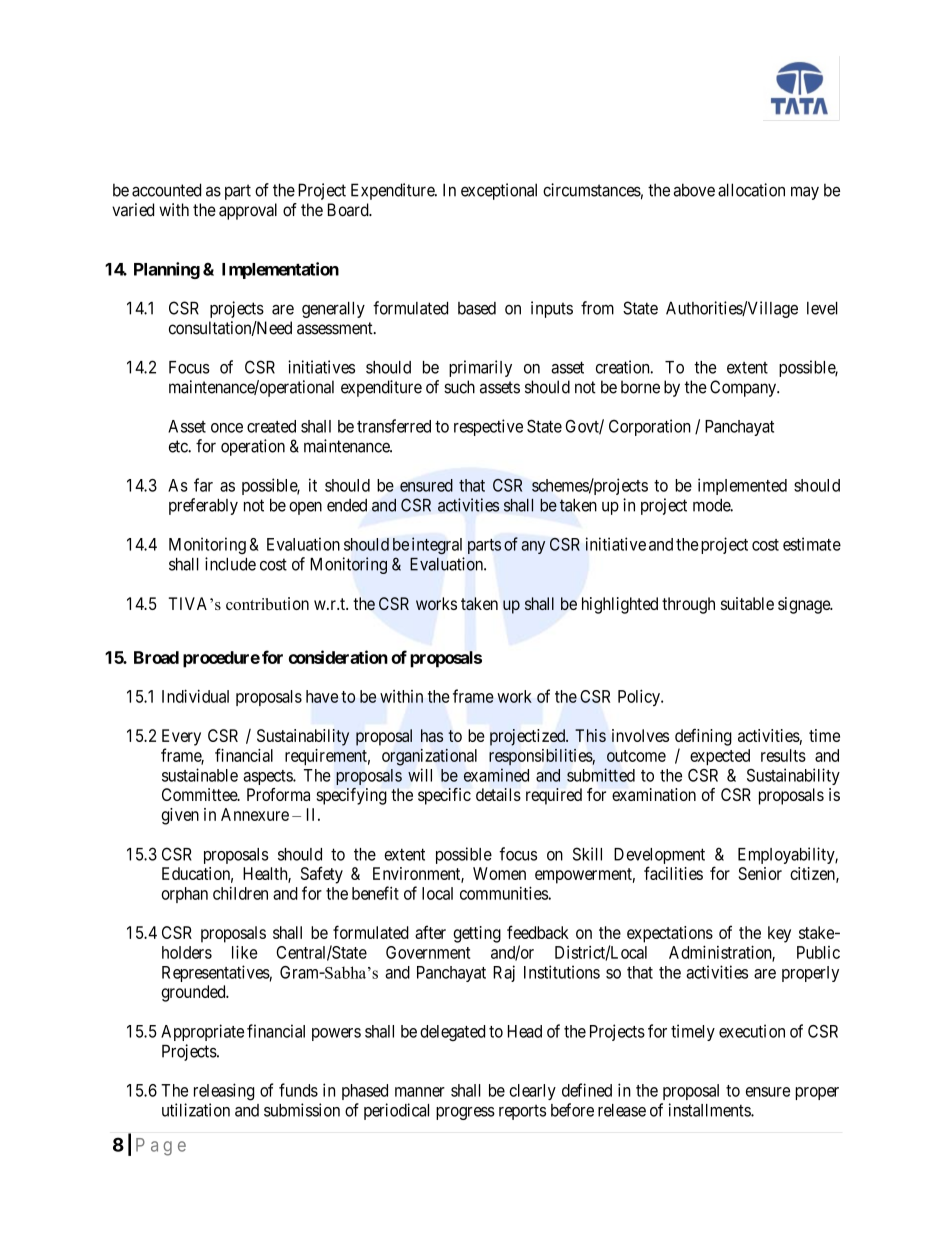 This image has height=1233, width=952. I want to click on respective, so click(488, 427).
